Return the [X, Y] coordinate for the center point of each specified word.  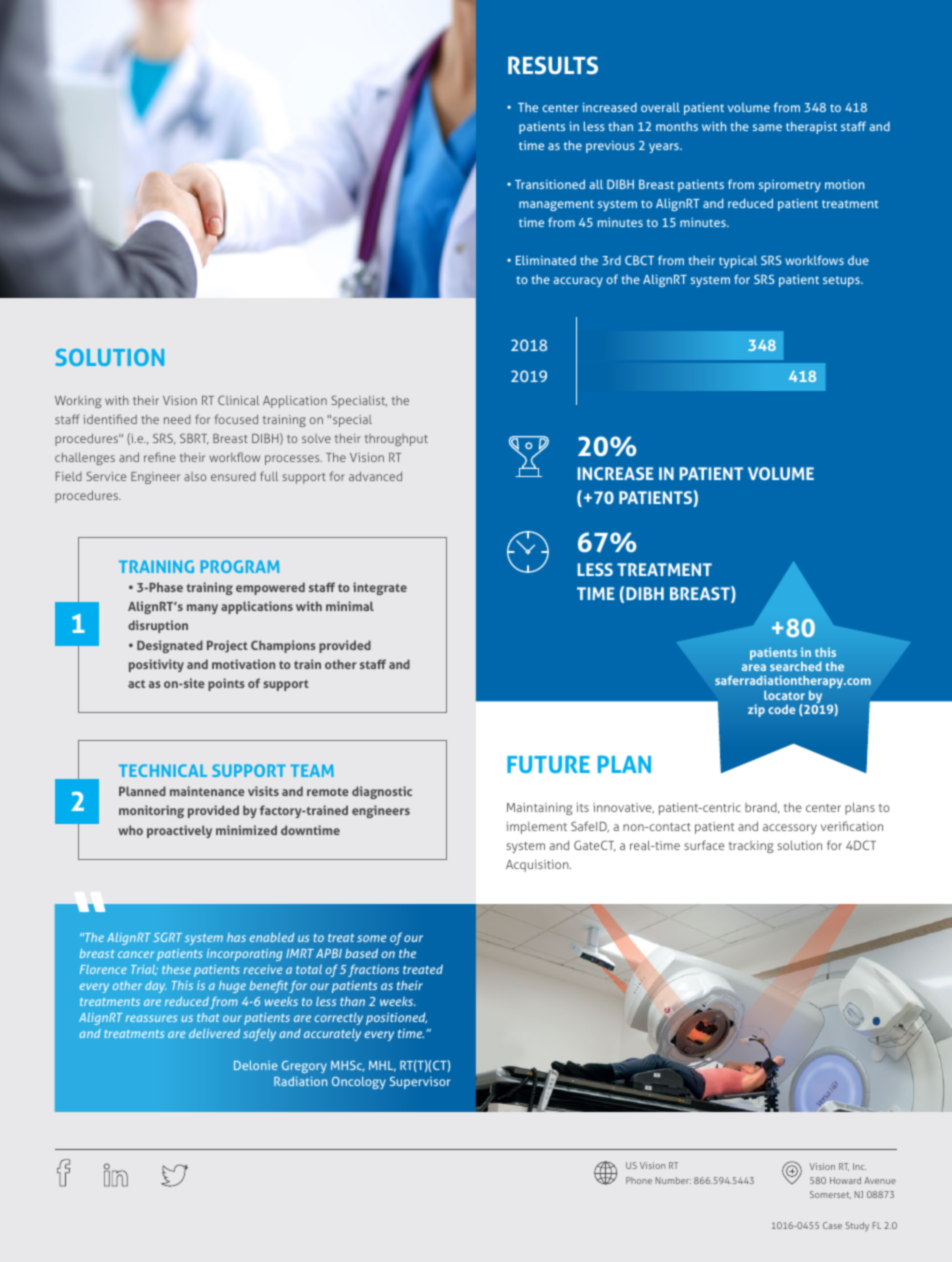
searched [795, 666]
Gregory [304, 1067]
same [767, 127]
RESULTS [553, 65]
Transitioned [550, 184]
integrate [380, 588]
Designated [170, 646]
